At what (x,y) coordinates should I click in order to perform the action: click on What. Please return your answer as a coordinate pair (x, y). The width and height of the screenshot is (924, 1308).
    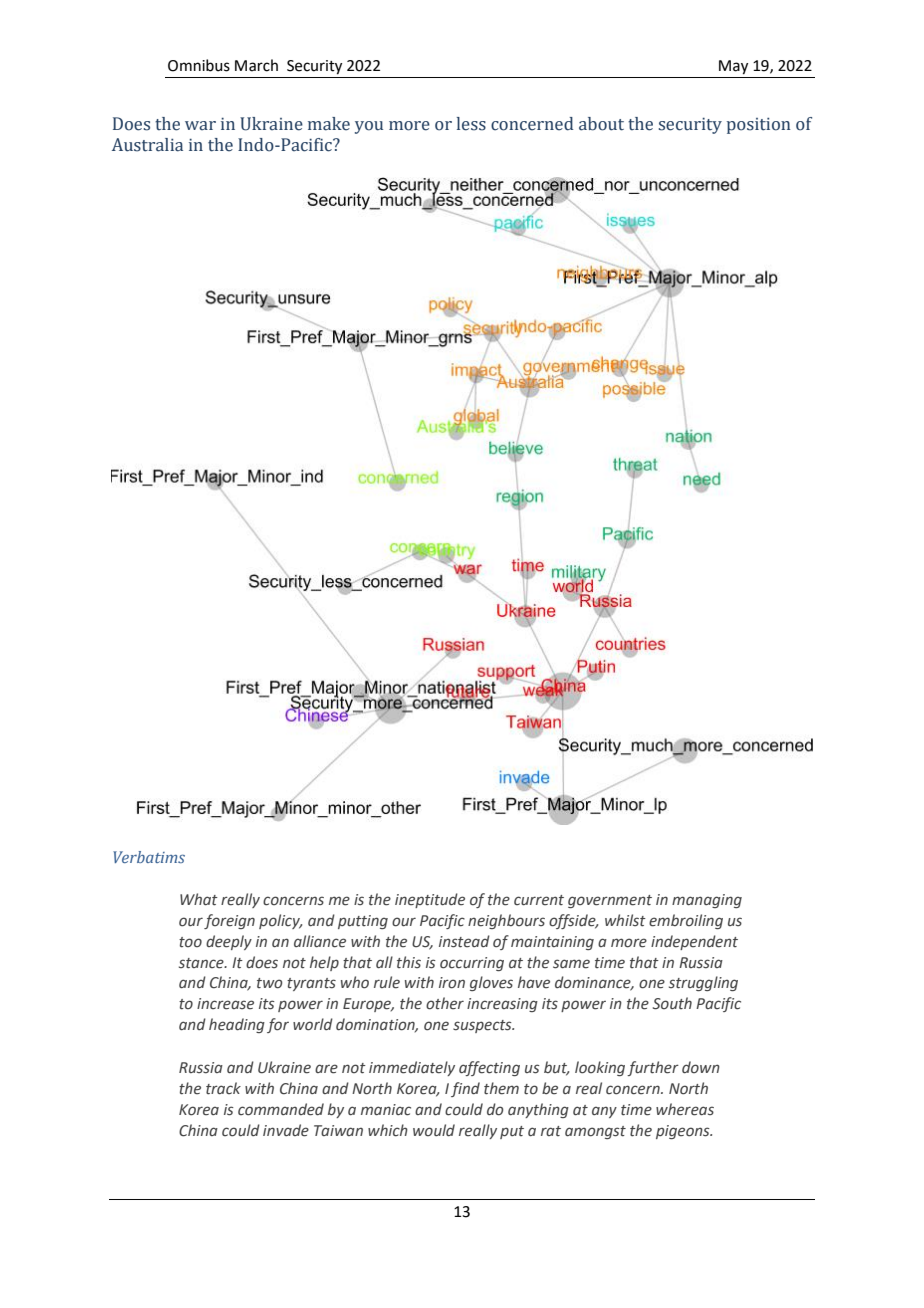
    Looking at the image, I should click on (199, 899).
